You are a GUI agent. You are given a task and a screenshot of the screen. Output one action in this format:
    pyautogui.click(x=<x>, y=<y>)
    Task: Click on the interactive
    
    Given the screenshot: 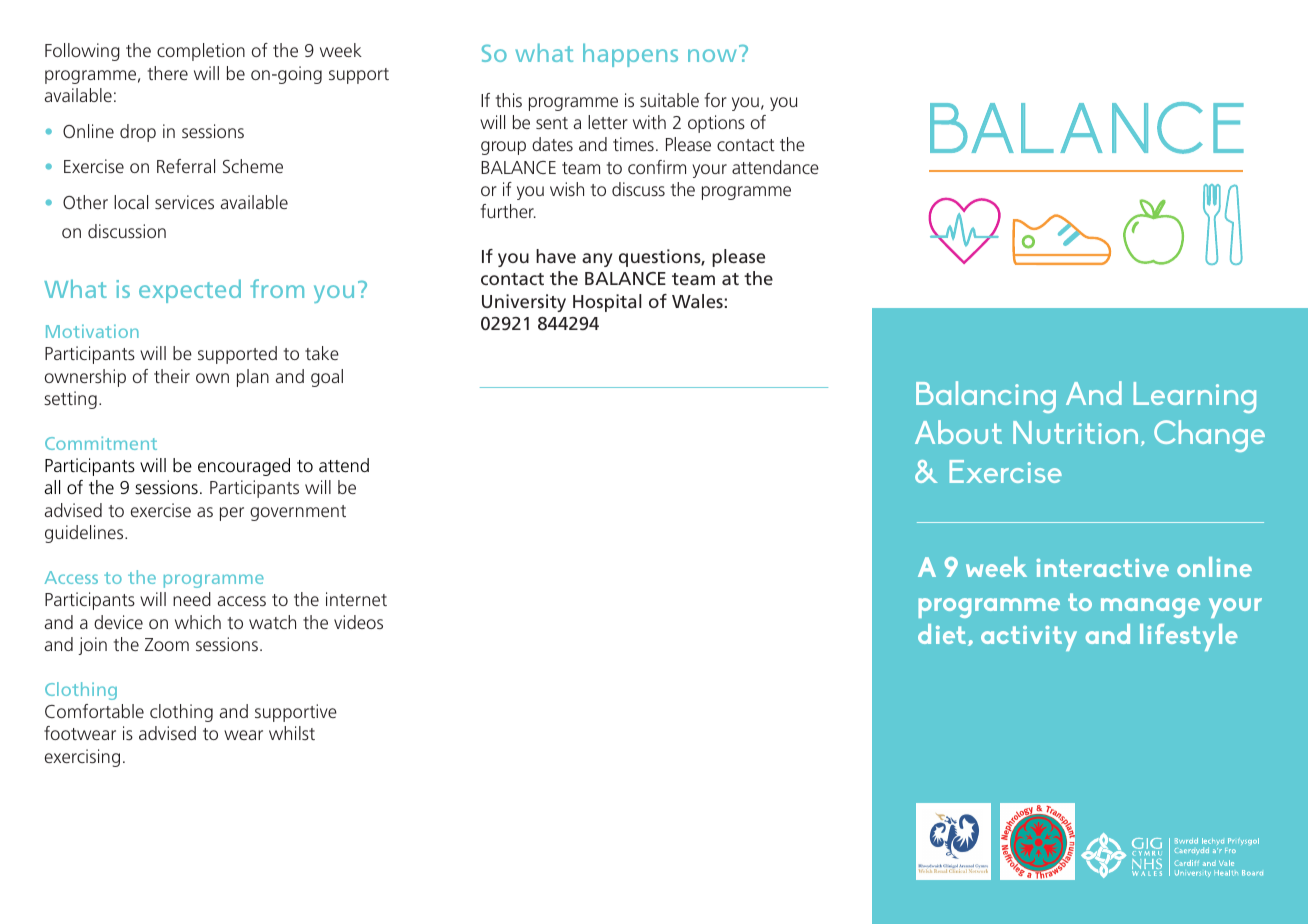 What is the action you would take?
    pyautogui.click(x=1102, y=568)
